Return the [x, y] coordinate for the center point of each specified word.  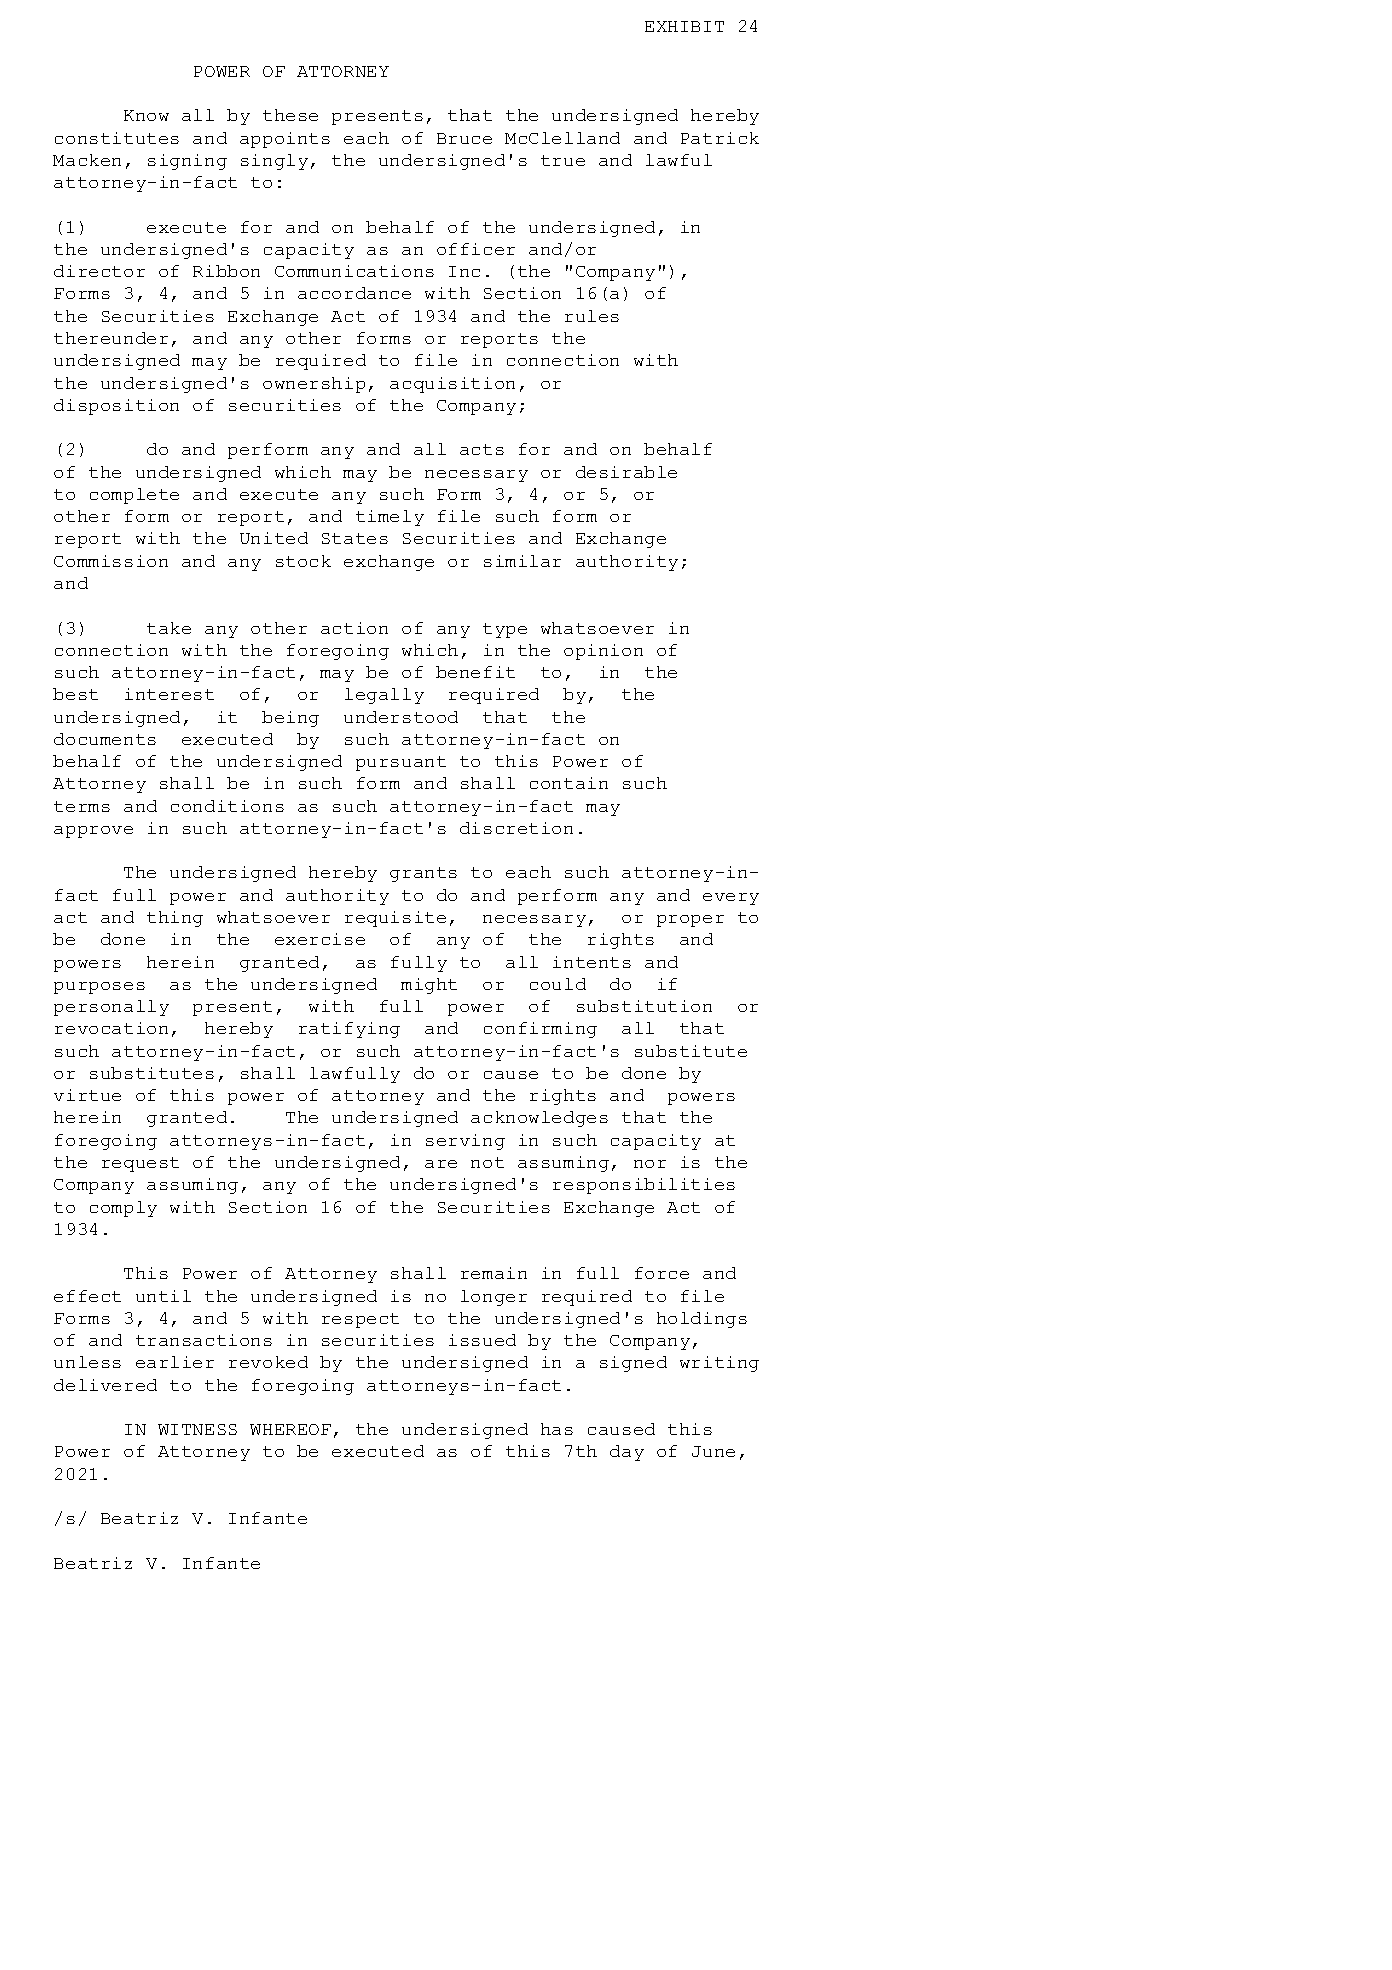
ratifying [349, 1030]
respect [360, 1320]
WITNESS [197, 1429]
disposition [116, 407]
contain [569, 783]
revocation [111, 1028]
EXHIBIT [684, 26]
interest [169, 694]
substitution [644, 1006]
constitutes [117, 138]
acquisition [452, 385]
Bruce [464, 138]
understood [401, 717]
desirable [626, 472]
